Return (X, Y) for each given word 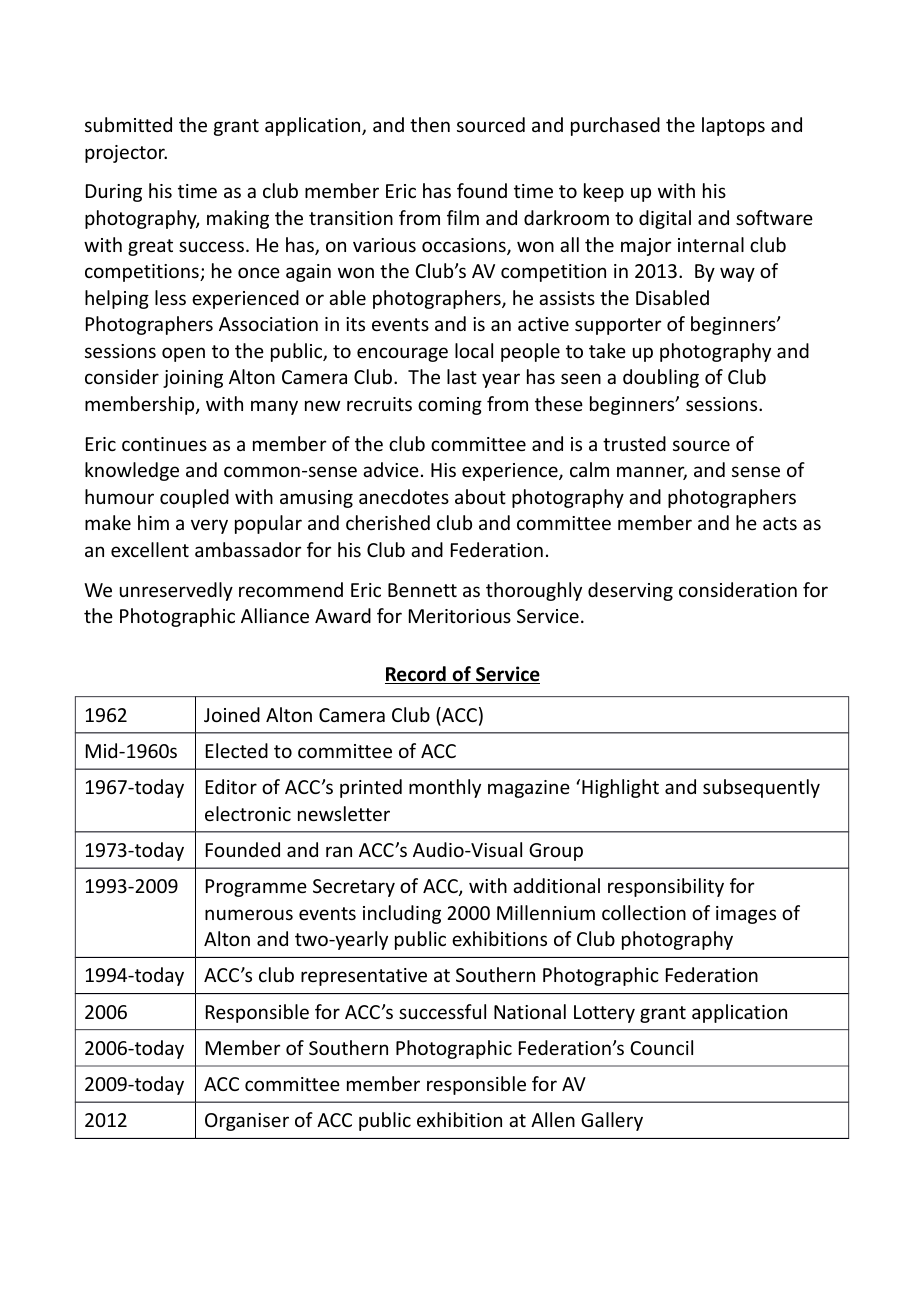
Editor (231, 786)
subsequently (761, 788)
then (430, 124)
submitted (128, 124)
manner (652, 473)
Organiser (247, 1122)
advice (391, 469)
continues (164, 444)
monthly (445, 788)
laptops (733, 126)
